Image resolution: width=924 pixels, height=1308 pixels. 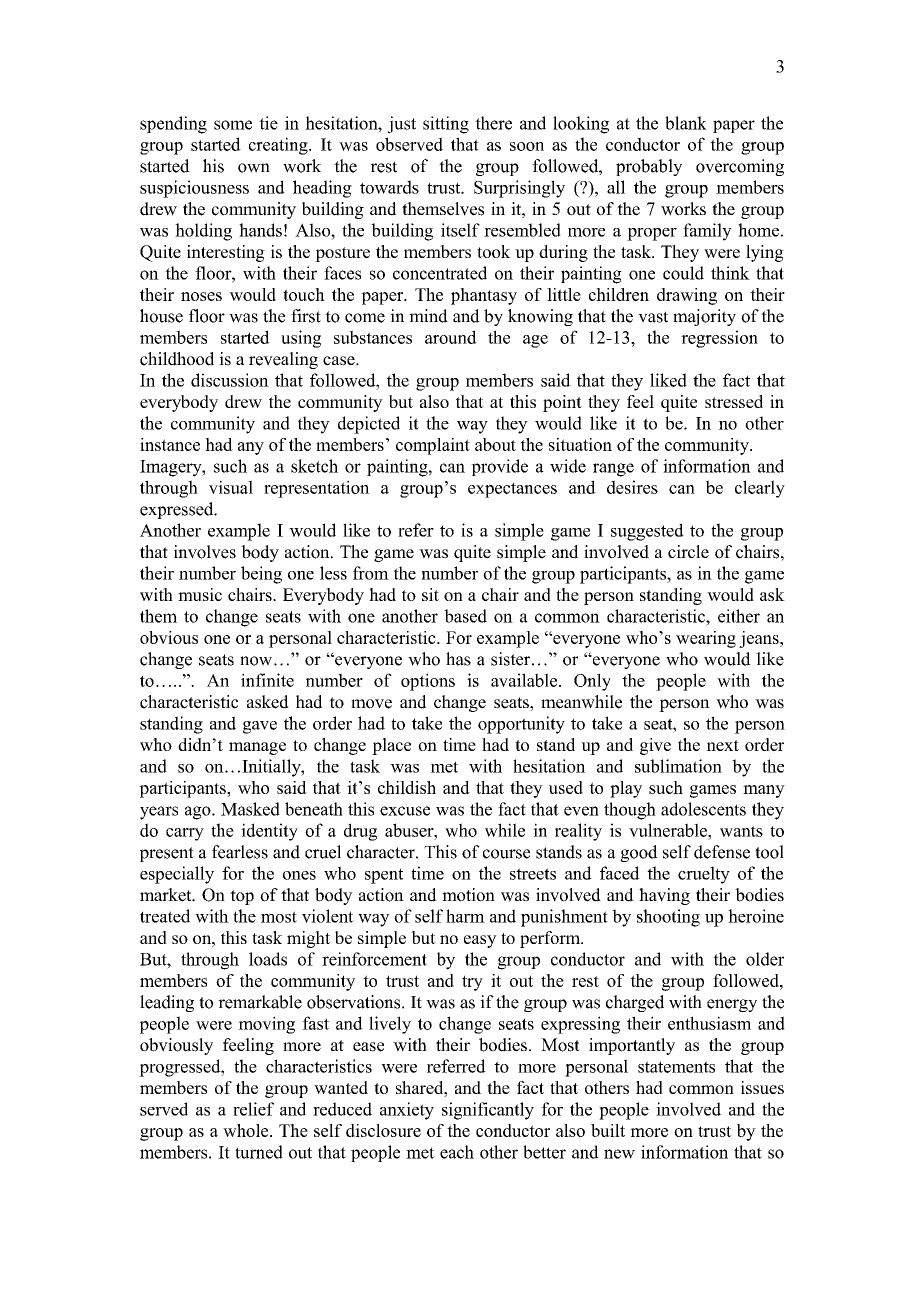 I want to click on blank, so click(x=686, y=123).
